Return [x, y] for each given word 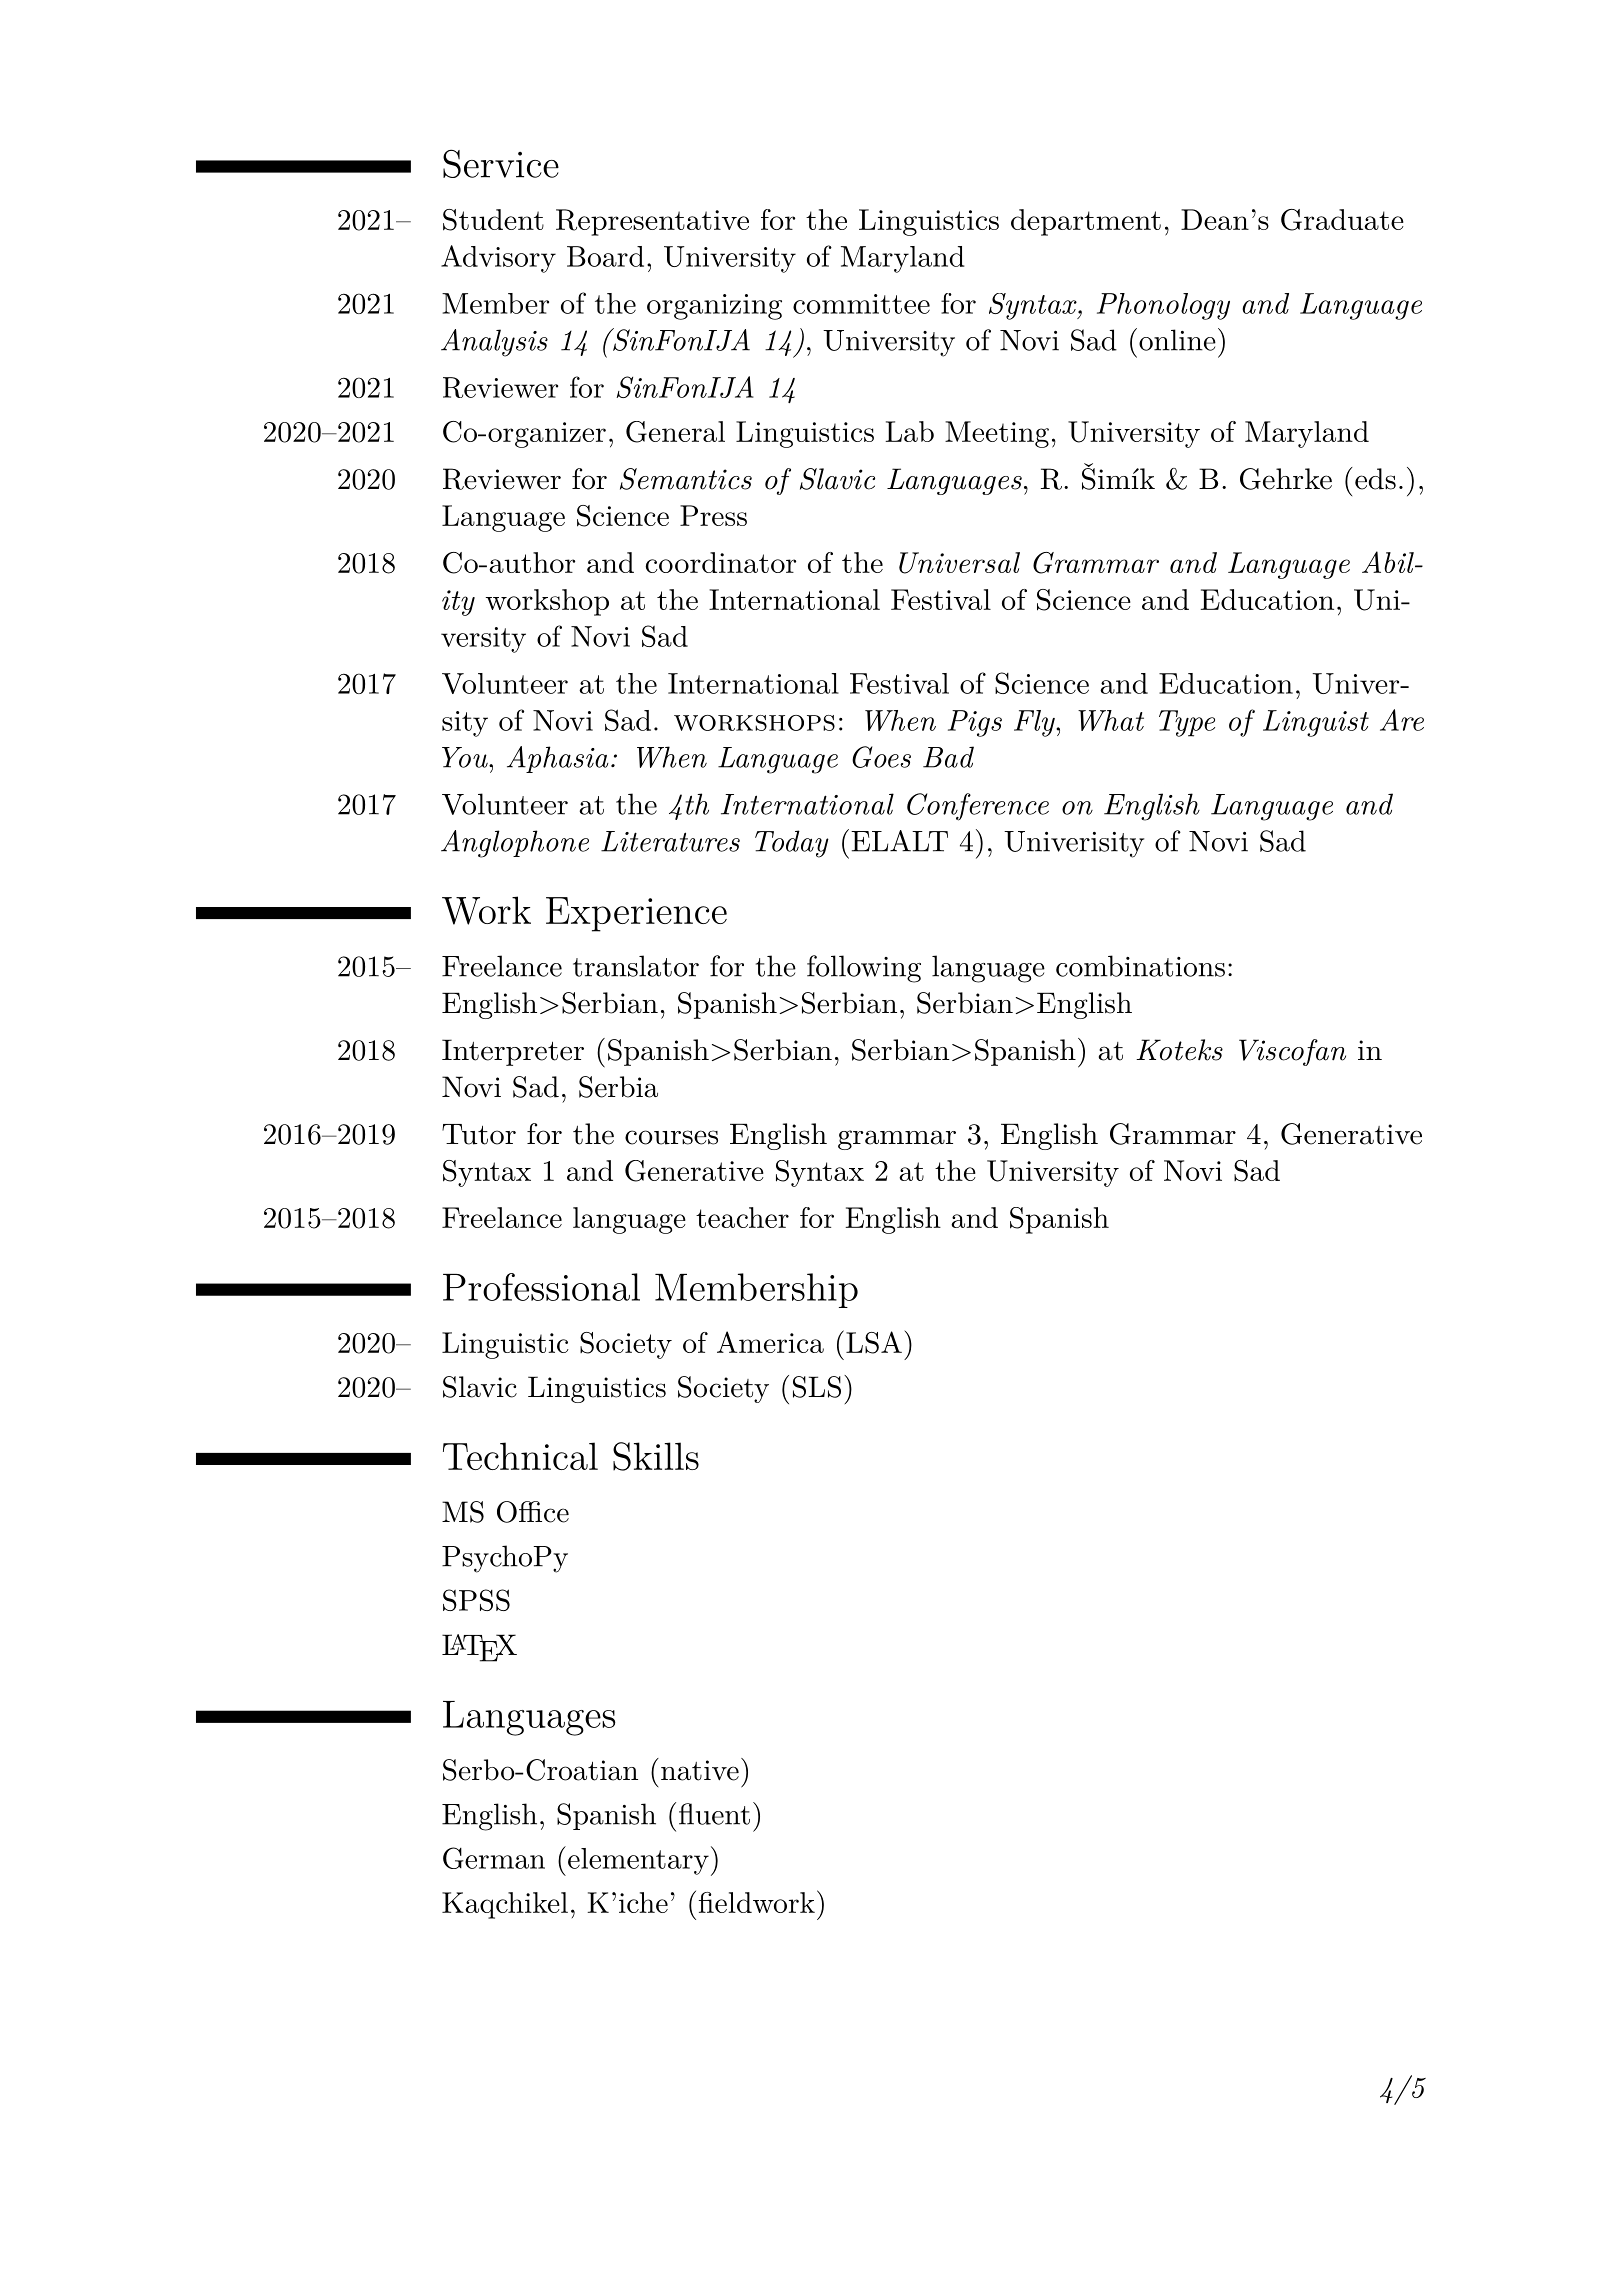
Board [605, 256]
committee [861, 304]
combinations [1140, 966]
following [864, 969]
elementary [637, 1861]
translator [636, 966]
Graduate [1342, 220]
